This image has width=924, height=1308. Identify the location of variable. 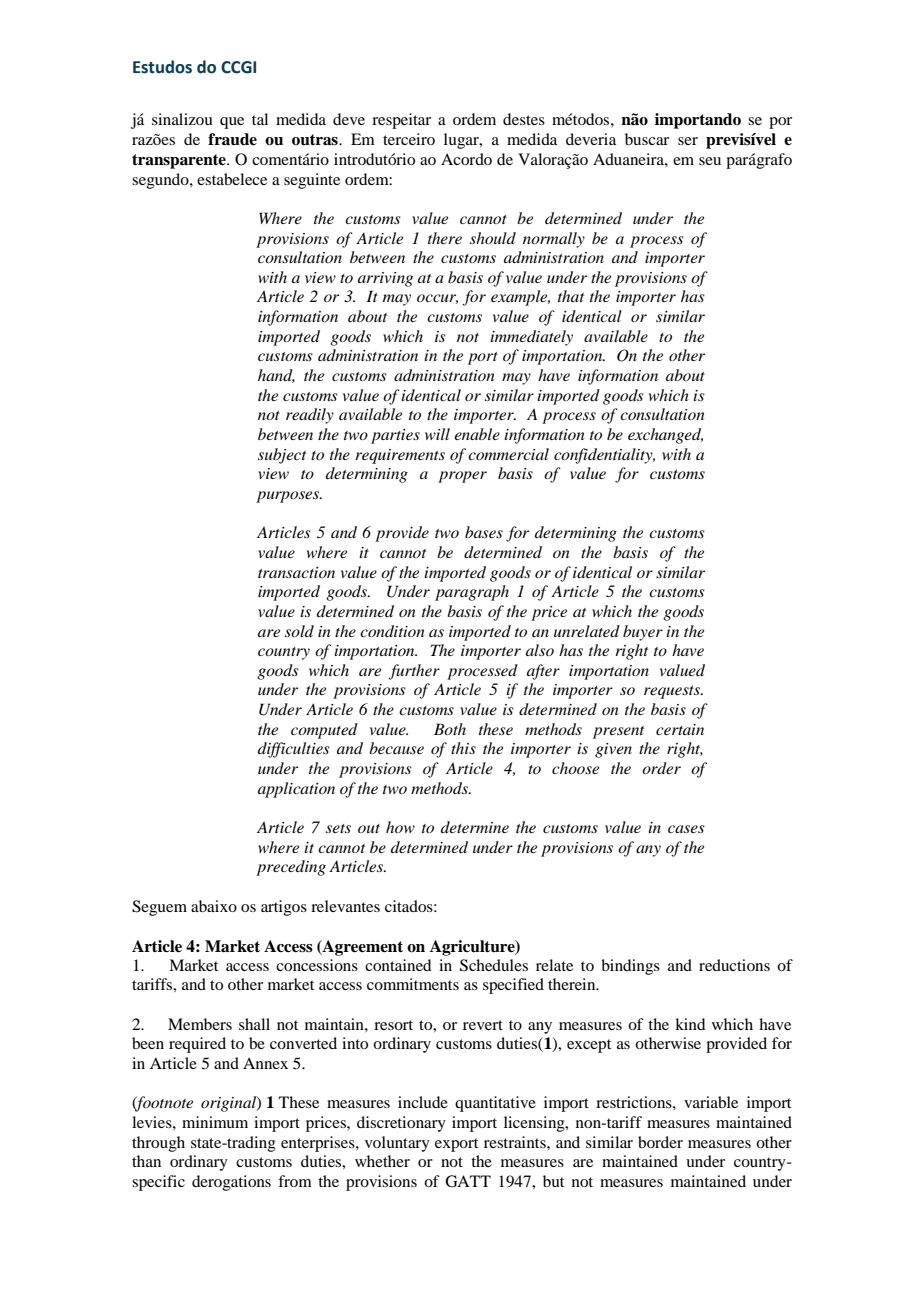
(711, 1102).
